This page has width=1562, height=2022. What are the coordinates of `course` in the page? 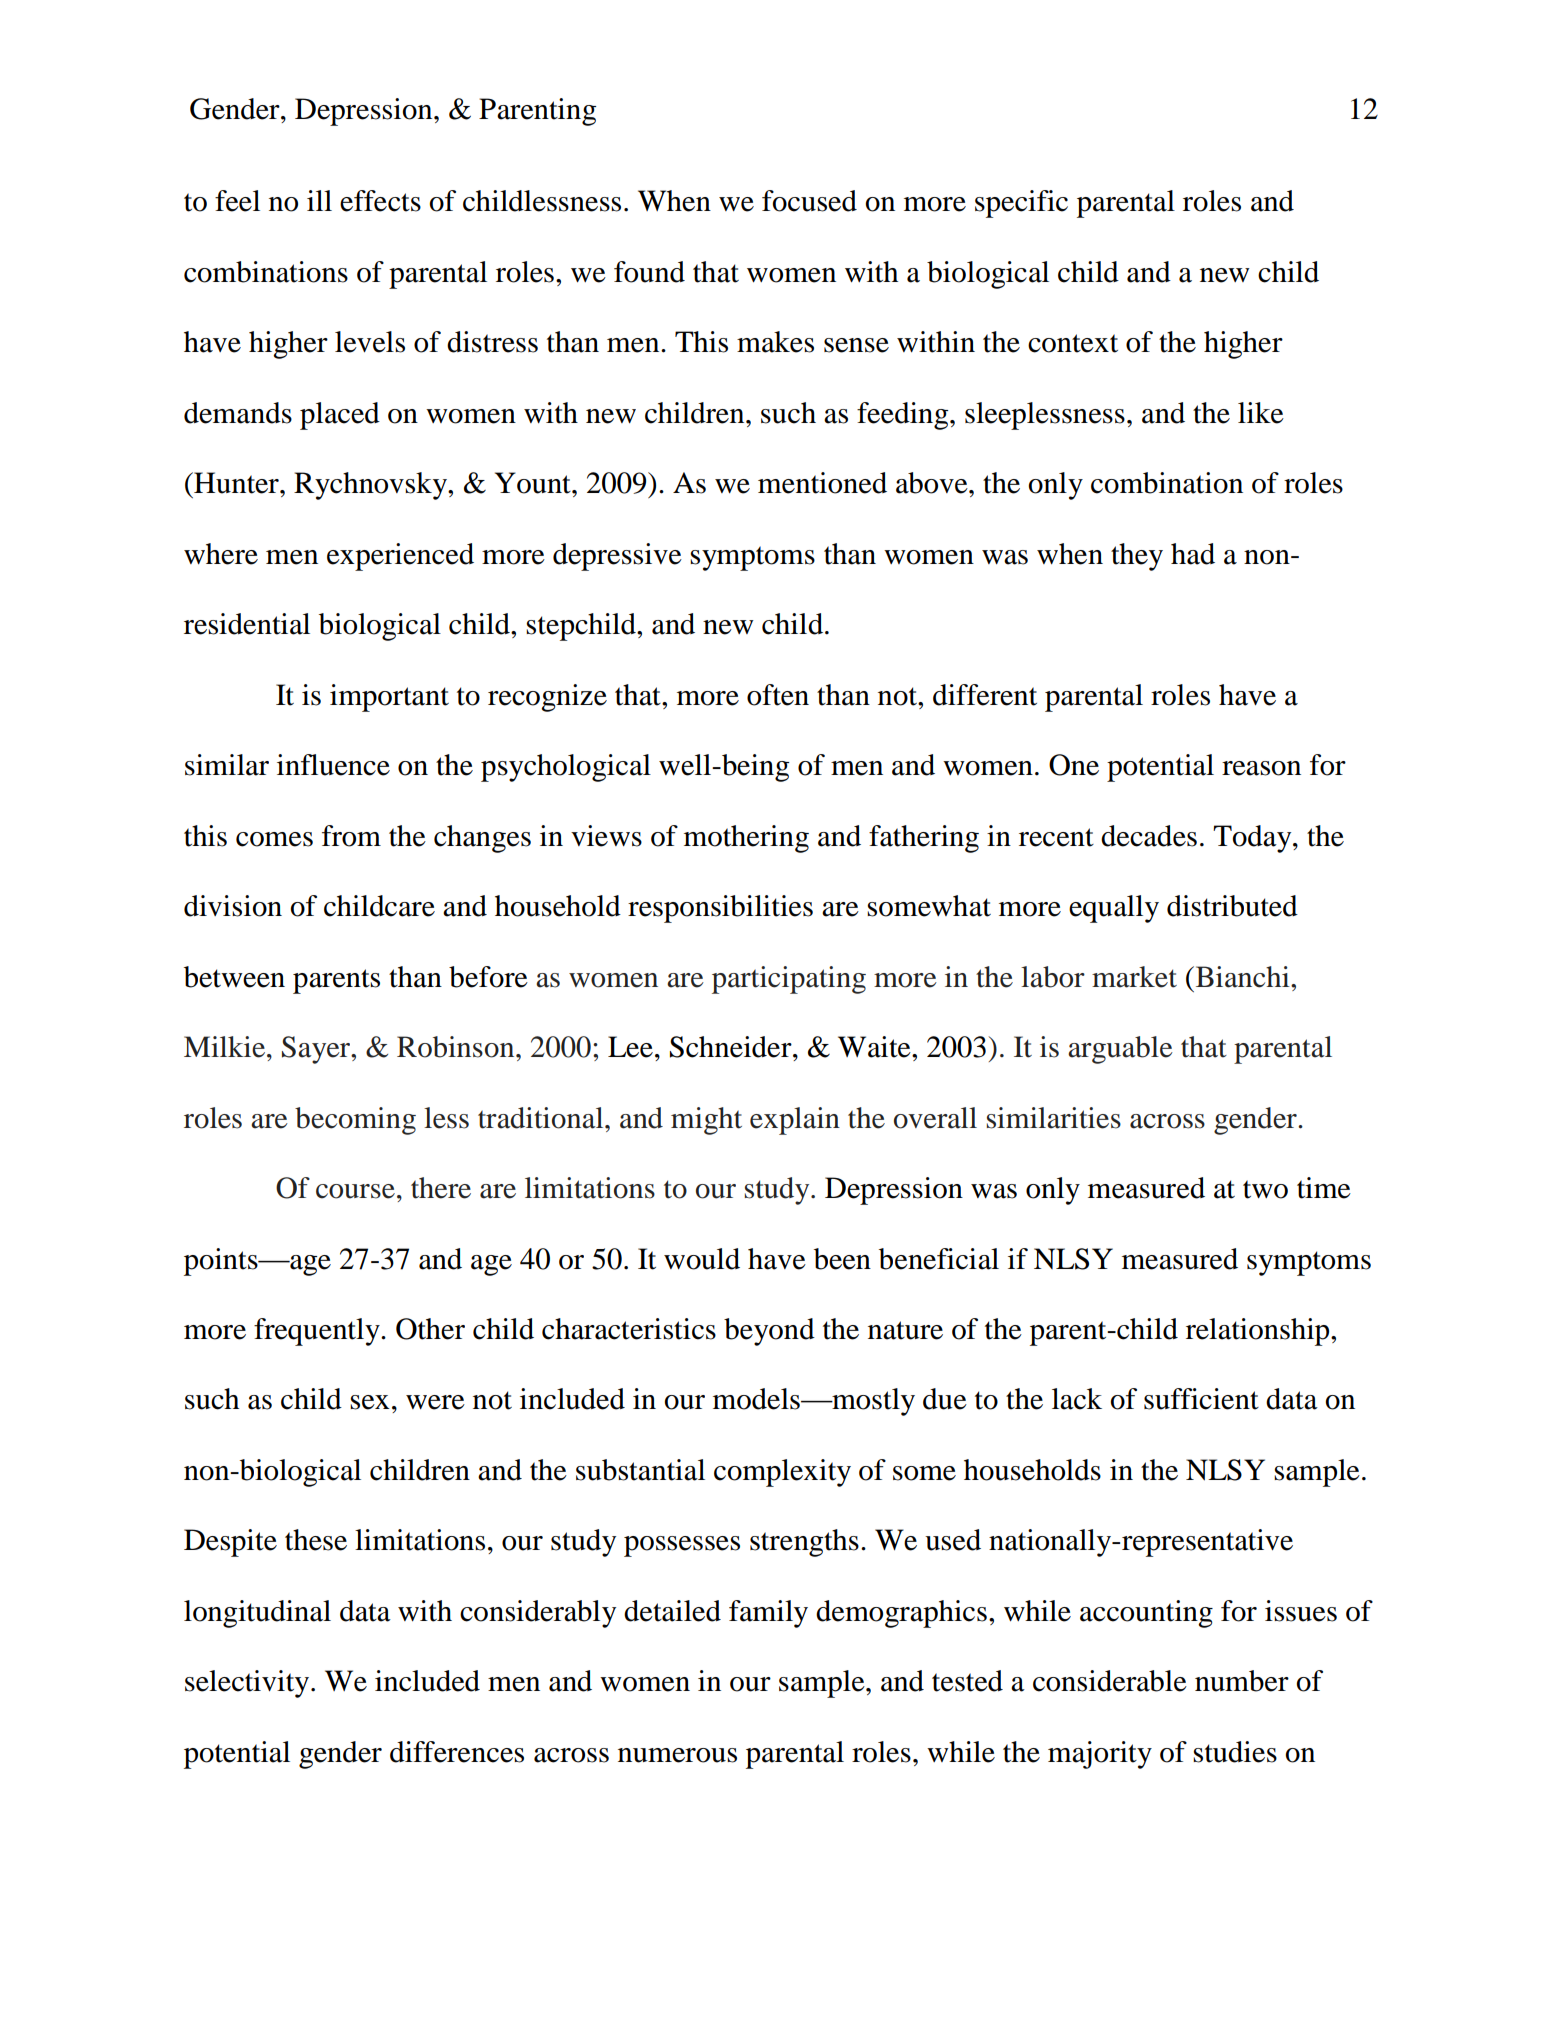 It's located at (355, 1191).
